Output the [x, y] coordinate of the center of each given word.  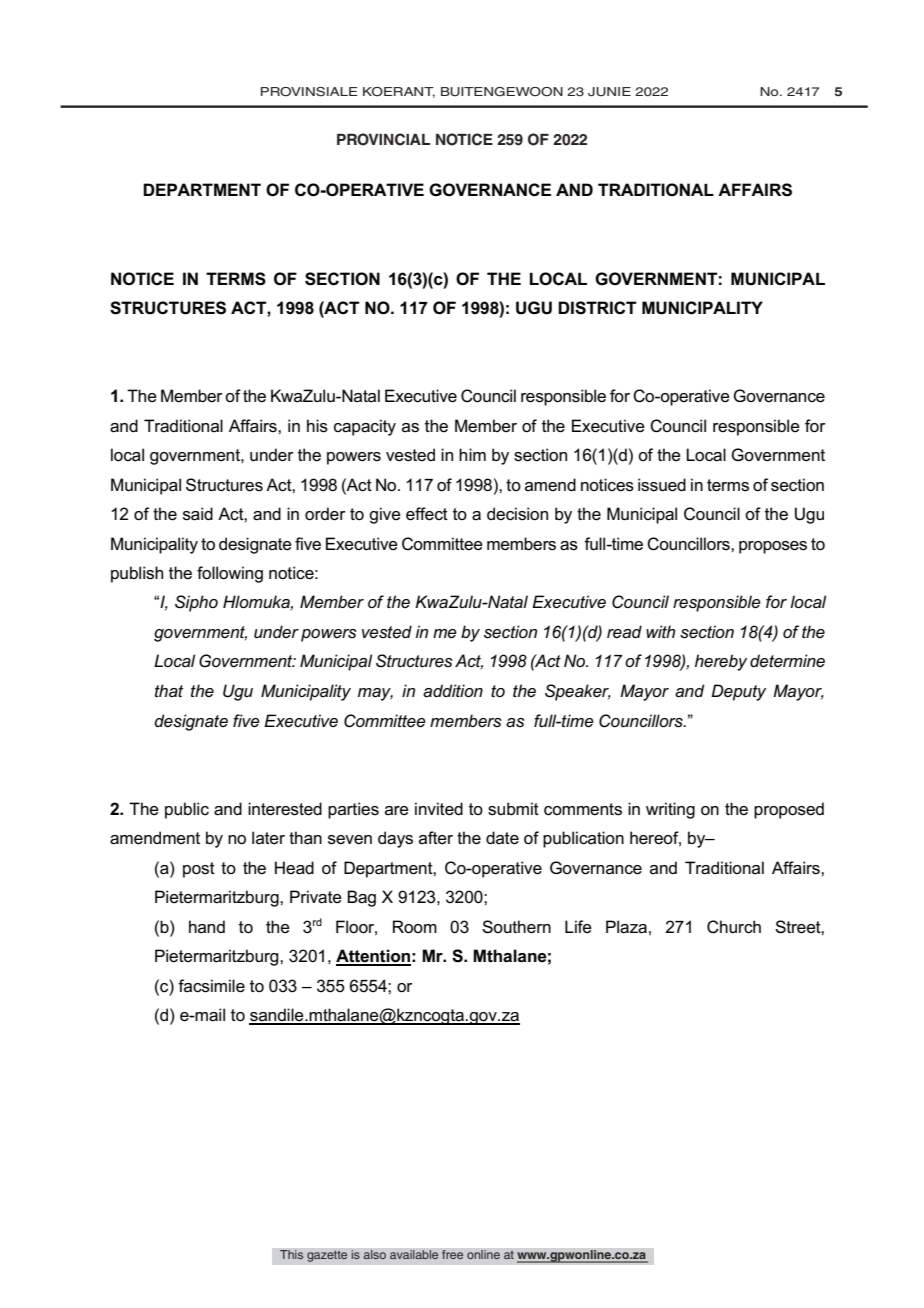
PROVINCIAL [383, 139]
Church [734, 927]
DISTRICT [597, 308]
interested [285, 809]
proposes [773, 547]
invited [439, 809]
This [292, 1255]
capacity [365, 427]
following [230, 574]
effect [427, 514]
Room [415, 927]
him [472, 454]
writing [670, 810]
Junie [609, 92]
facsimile [211, 986]
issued [662, 485]
